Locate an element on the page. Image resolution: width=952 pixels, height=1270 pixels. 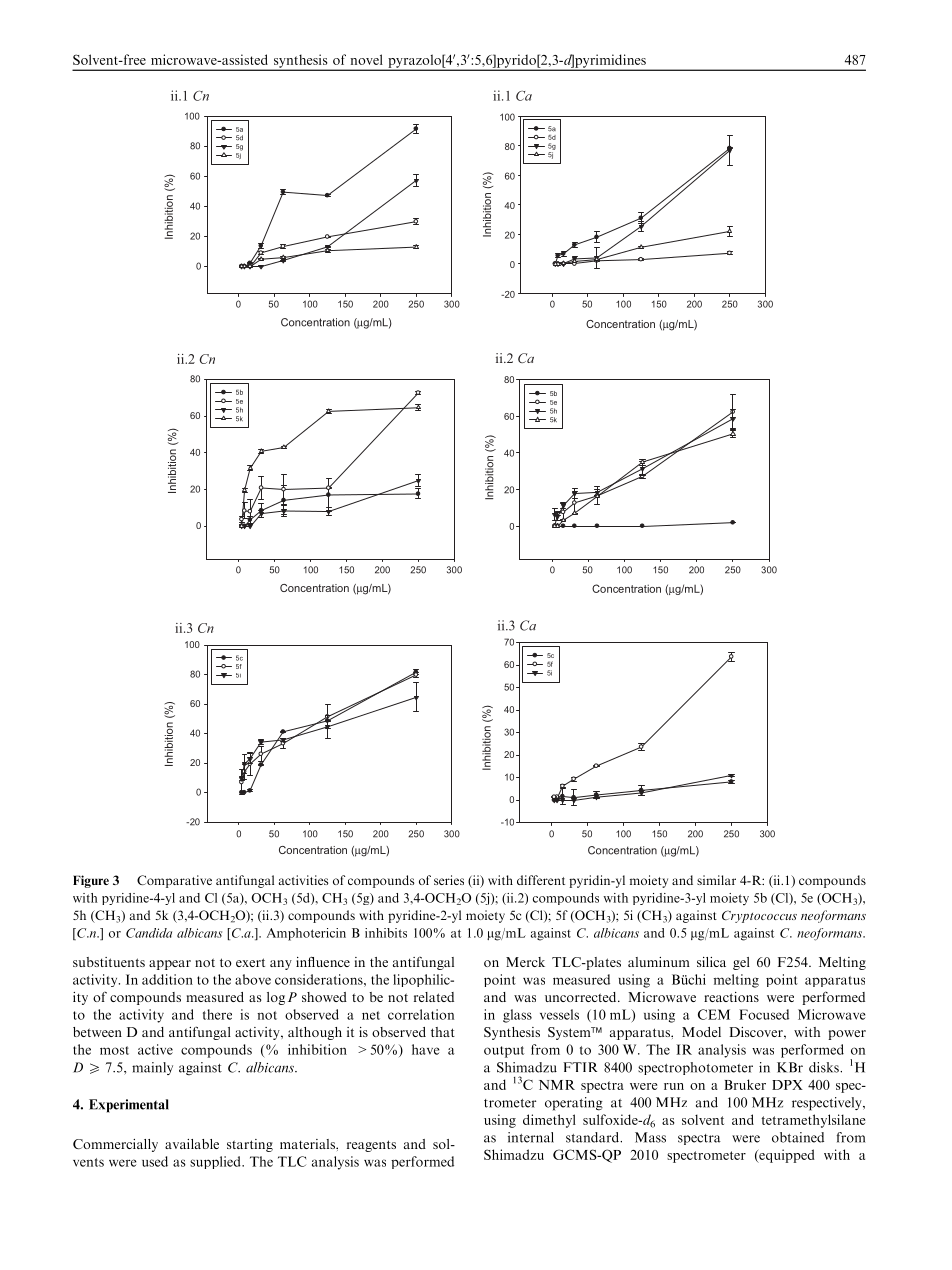
novel is located at coordinates (366, 59).
